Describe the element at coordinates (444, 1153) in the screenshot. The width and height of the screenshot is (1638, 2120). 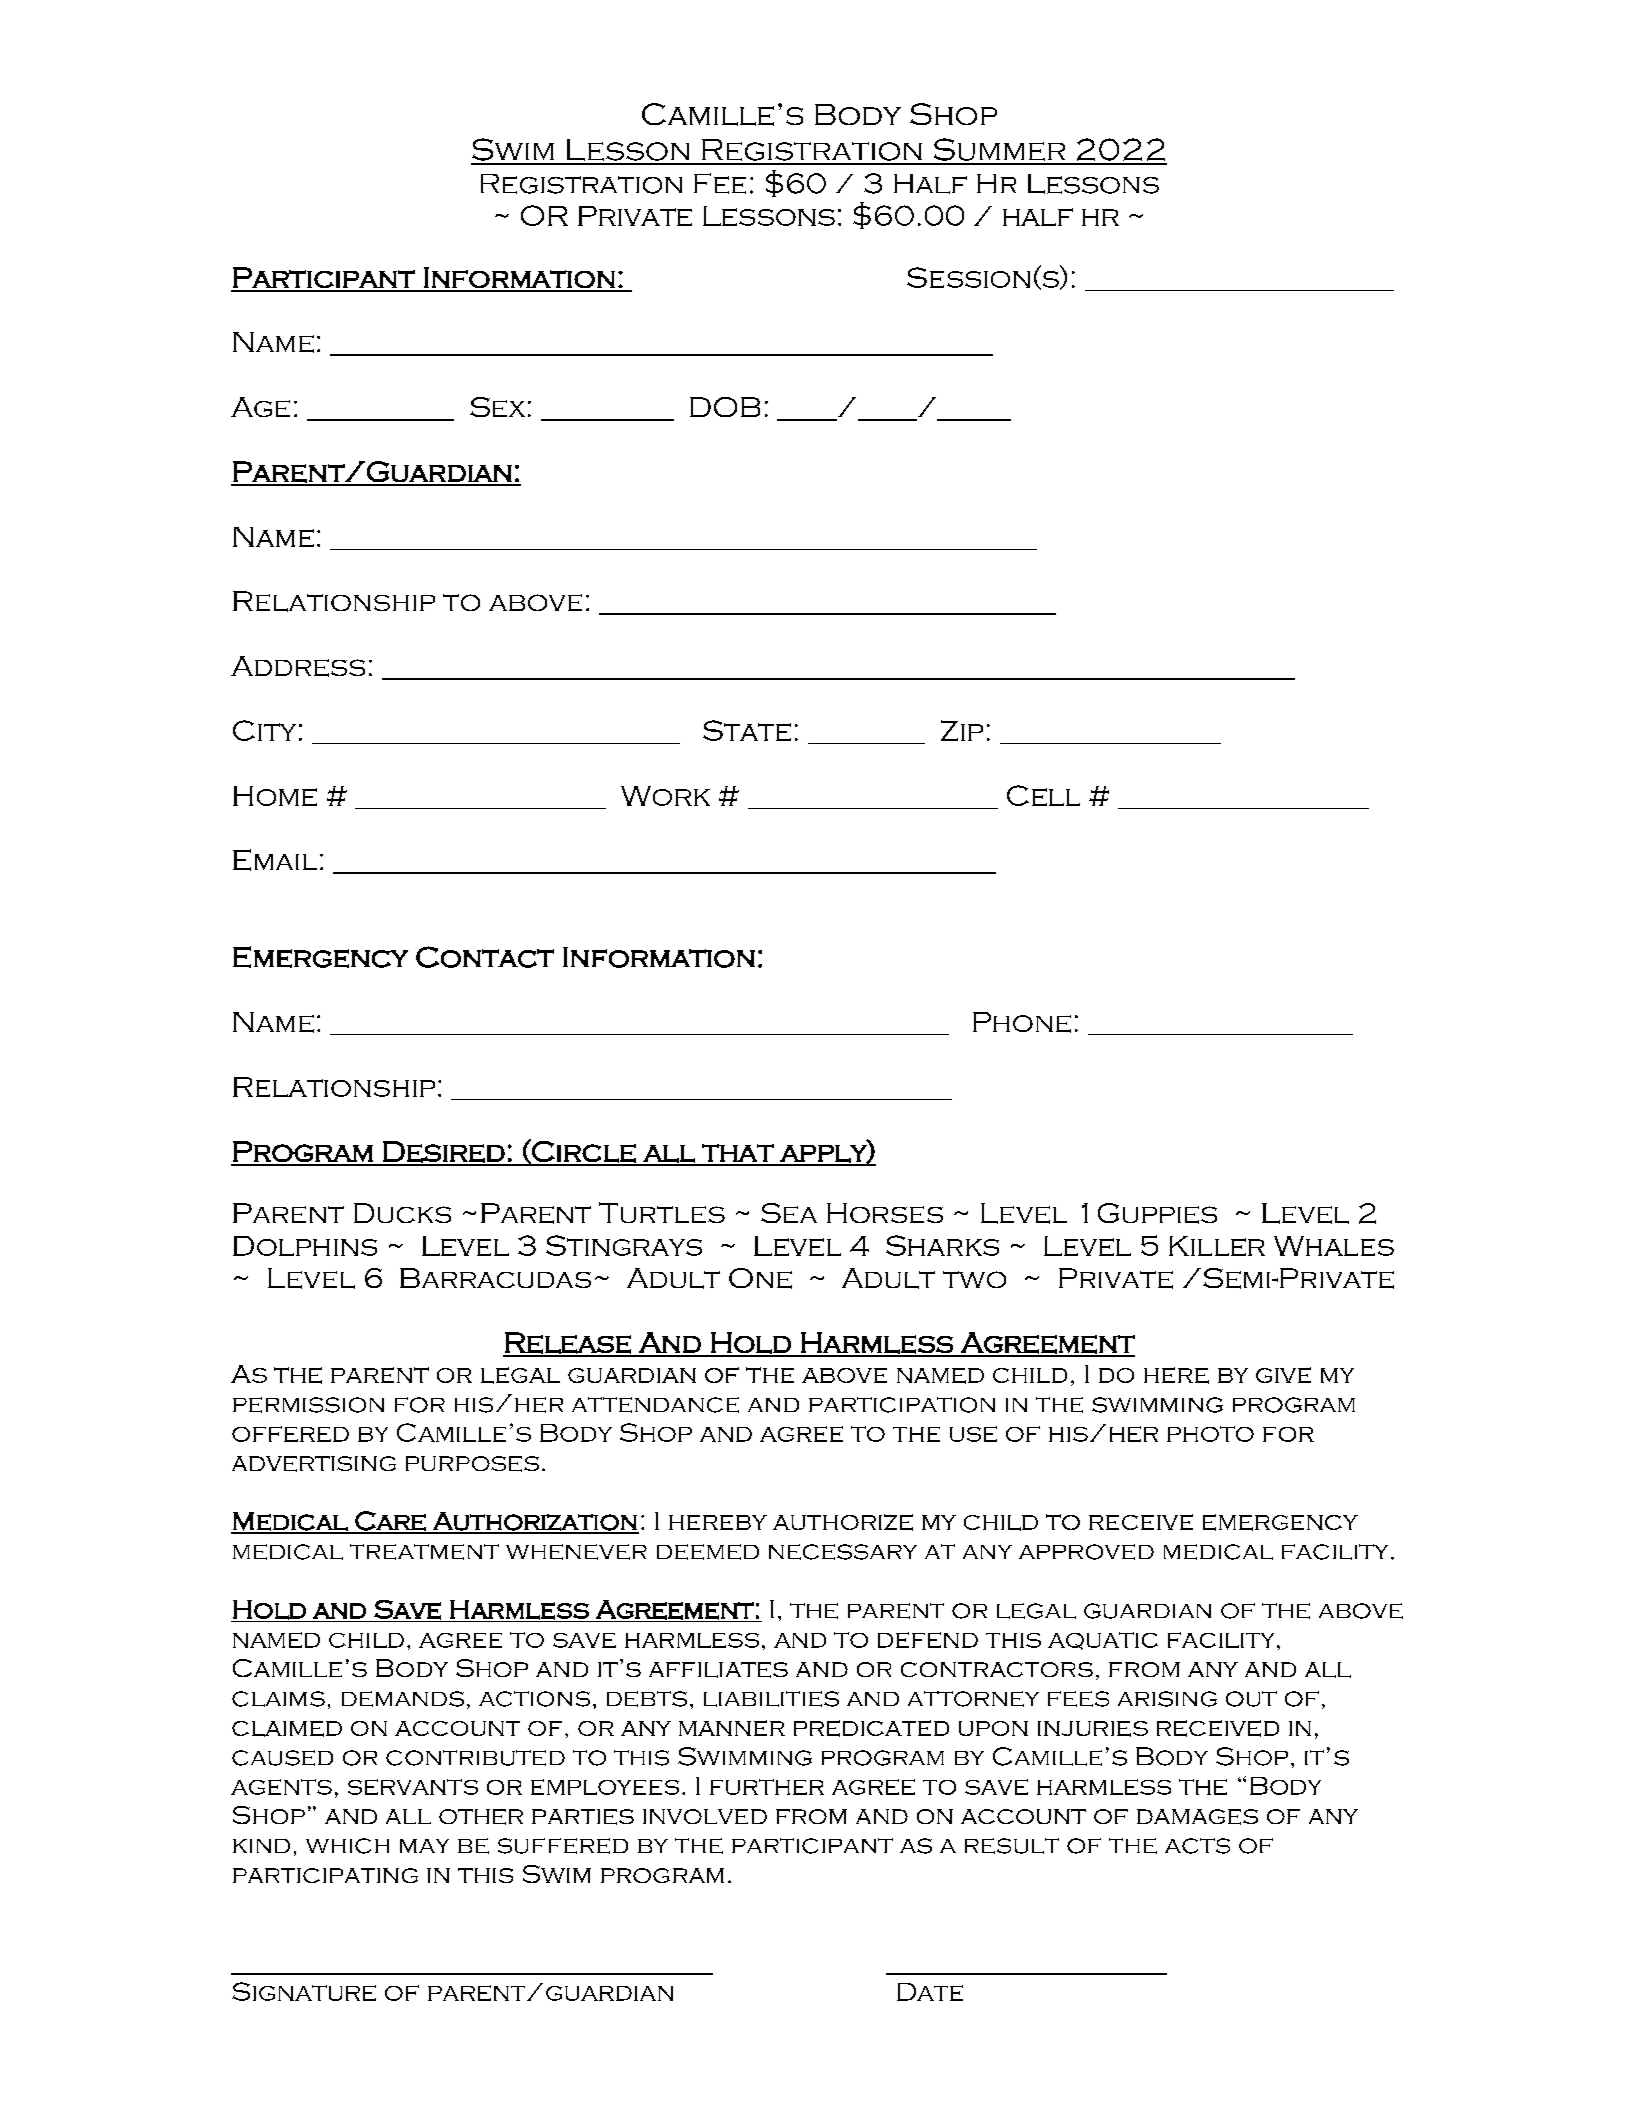
I see `Desired` at that location.
